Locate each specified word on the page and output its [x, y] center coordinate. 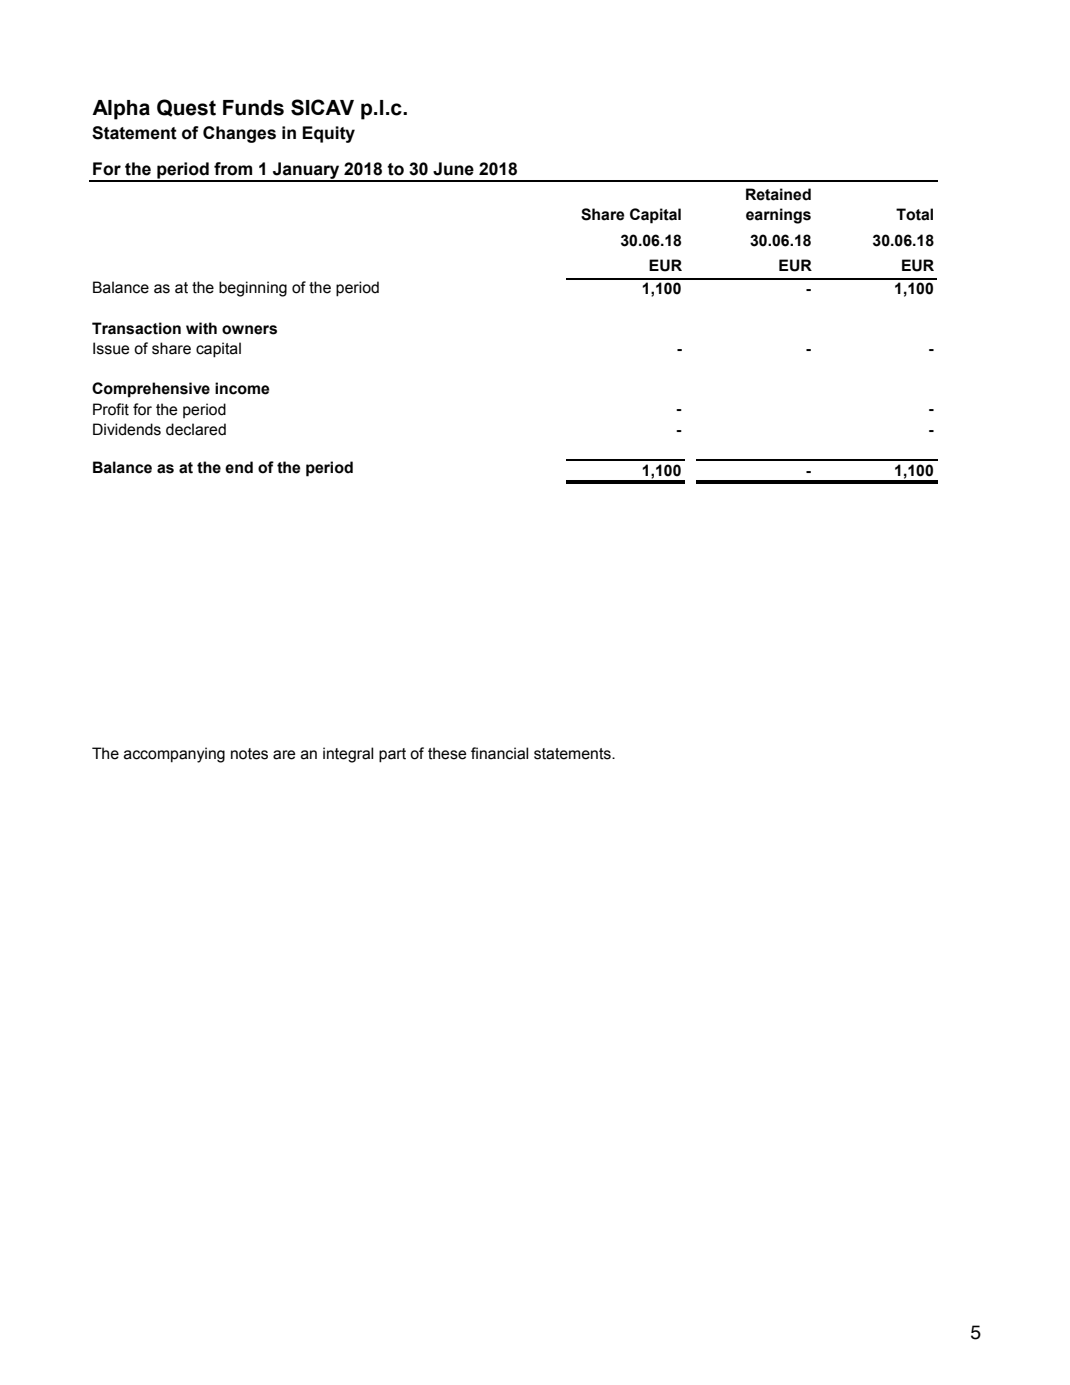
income [242, 388]
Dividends [127, 429]
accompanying [174, 755]
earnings [778, 216]
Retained [778, 194]
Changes [239, 134]
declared [196, 429]
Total [914, 214]
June [453, 169]
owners [249, 330]
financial [499, 753]
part [392, 755]
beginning [253, 289]
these [447, 753]
